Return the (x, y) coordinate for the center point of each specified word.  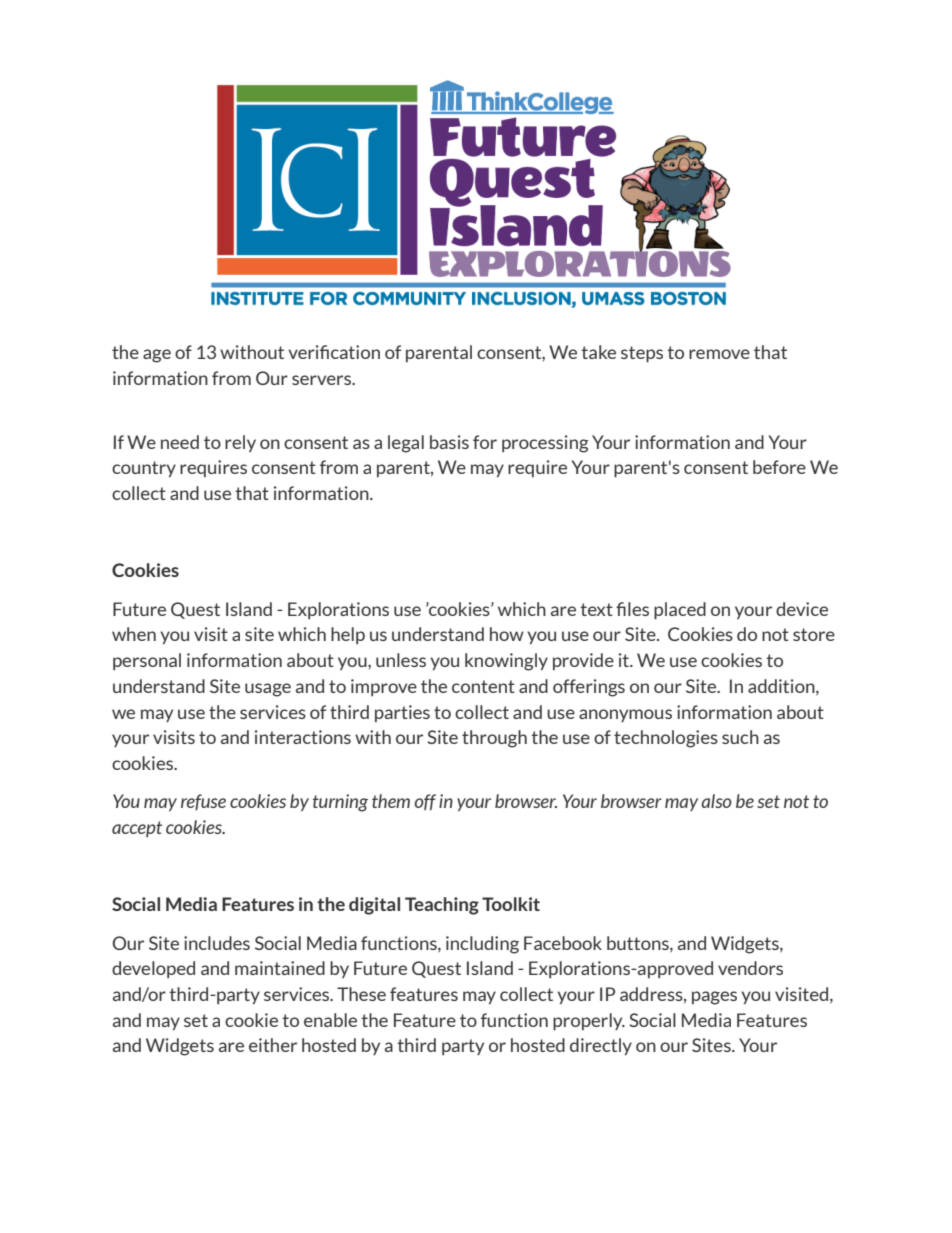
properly (589, 1021)
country (144, 469)
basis (449, 442)
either (273, 1045)
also (716, 801)
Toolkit (511, 904)
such (740, 737)
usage (268, 690)
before (779, 467)
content (483, 686)
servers (323, 380)
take (598, 352)
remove (719, 354)
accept (137, 829)
